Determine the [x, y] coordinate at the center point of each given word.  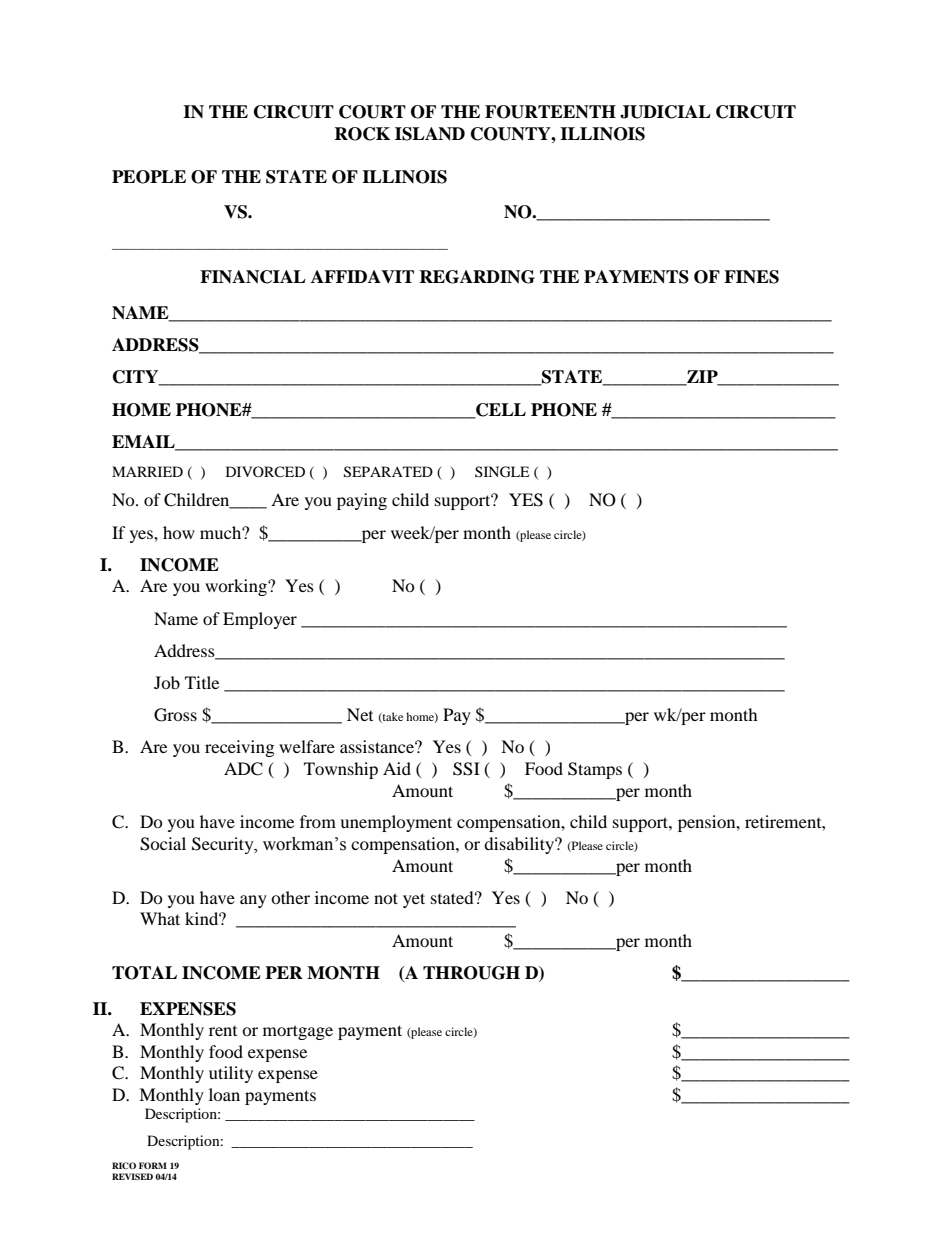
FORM [153, 1165]
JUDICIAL [665, 112]
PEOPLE [149, 177]
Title [202, 682]
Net [360, 714]
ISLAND [430, 134]
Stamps [595, 770]
